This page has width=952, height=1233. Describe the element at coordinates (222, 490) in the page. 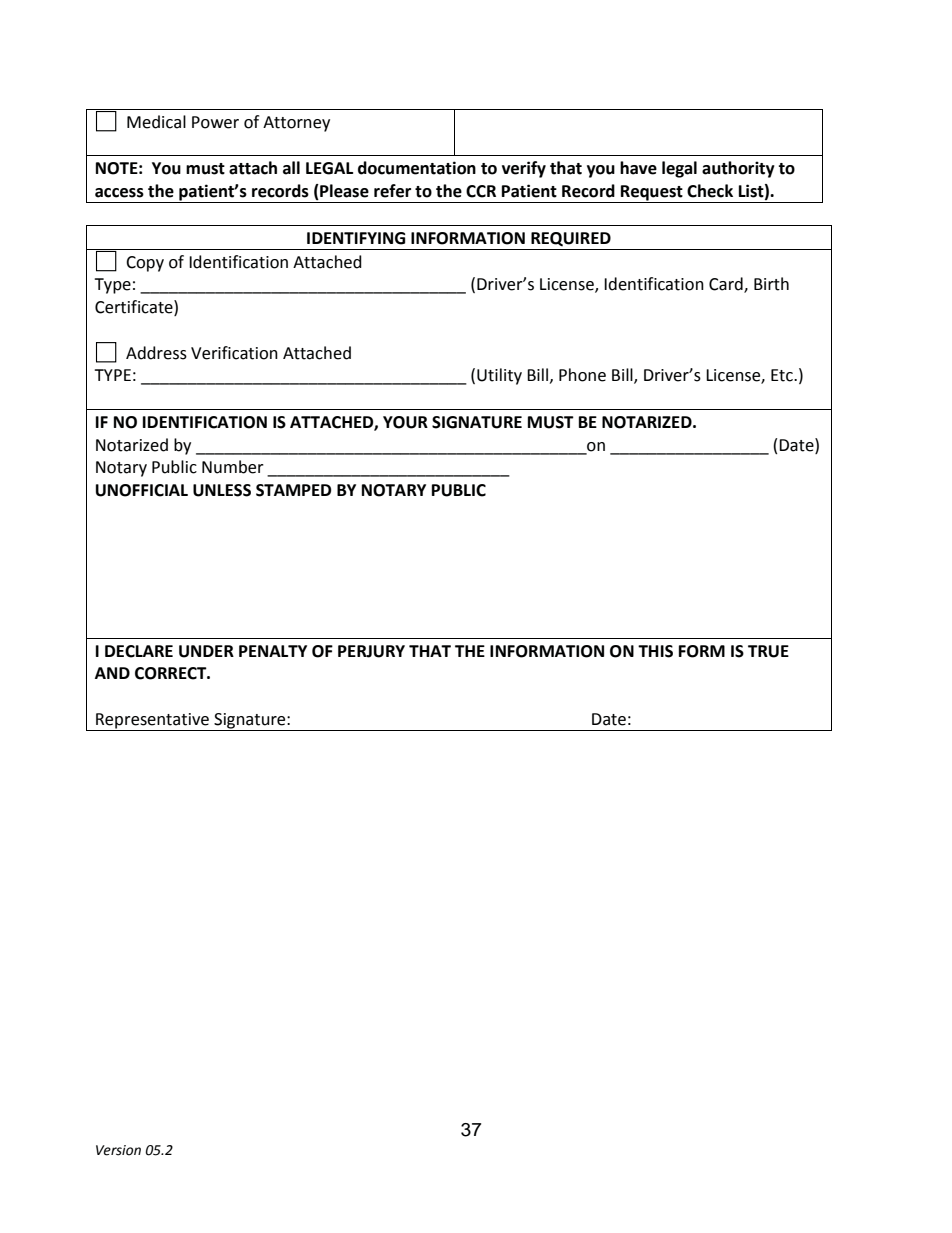

I see `UNLESS` at that location.
